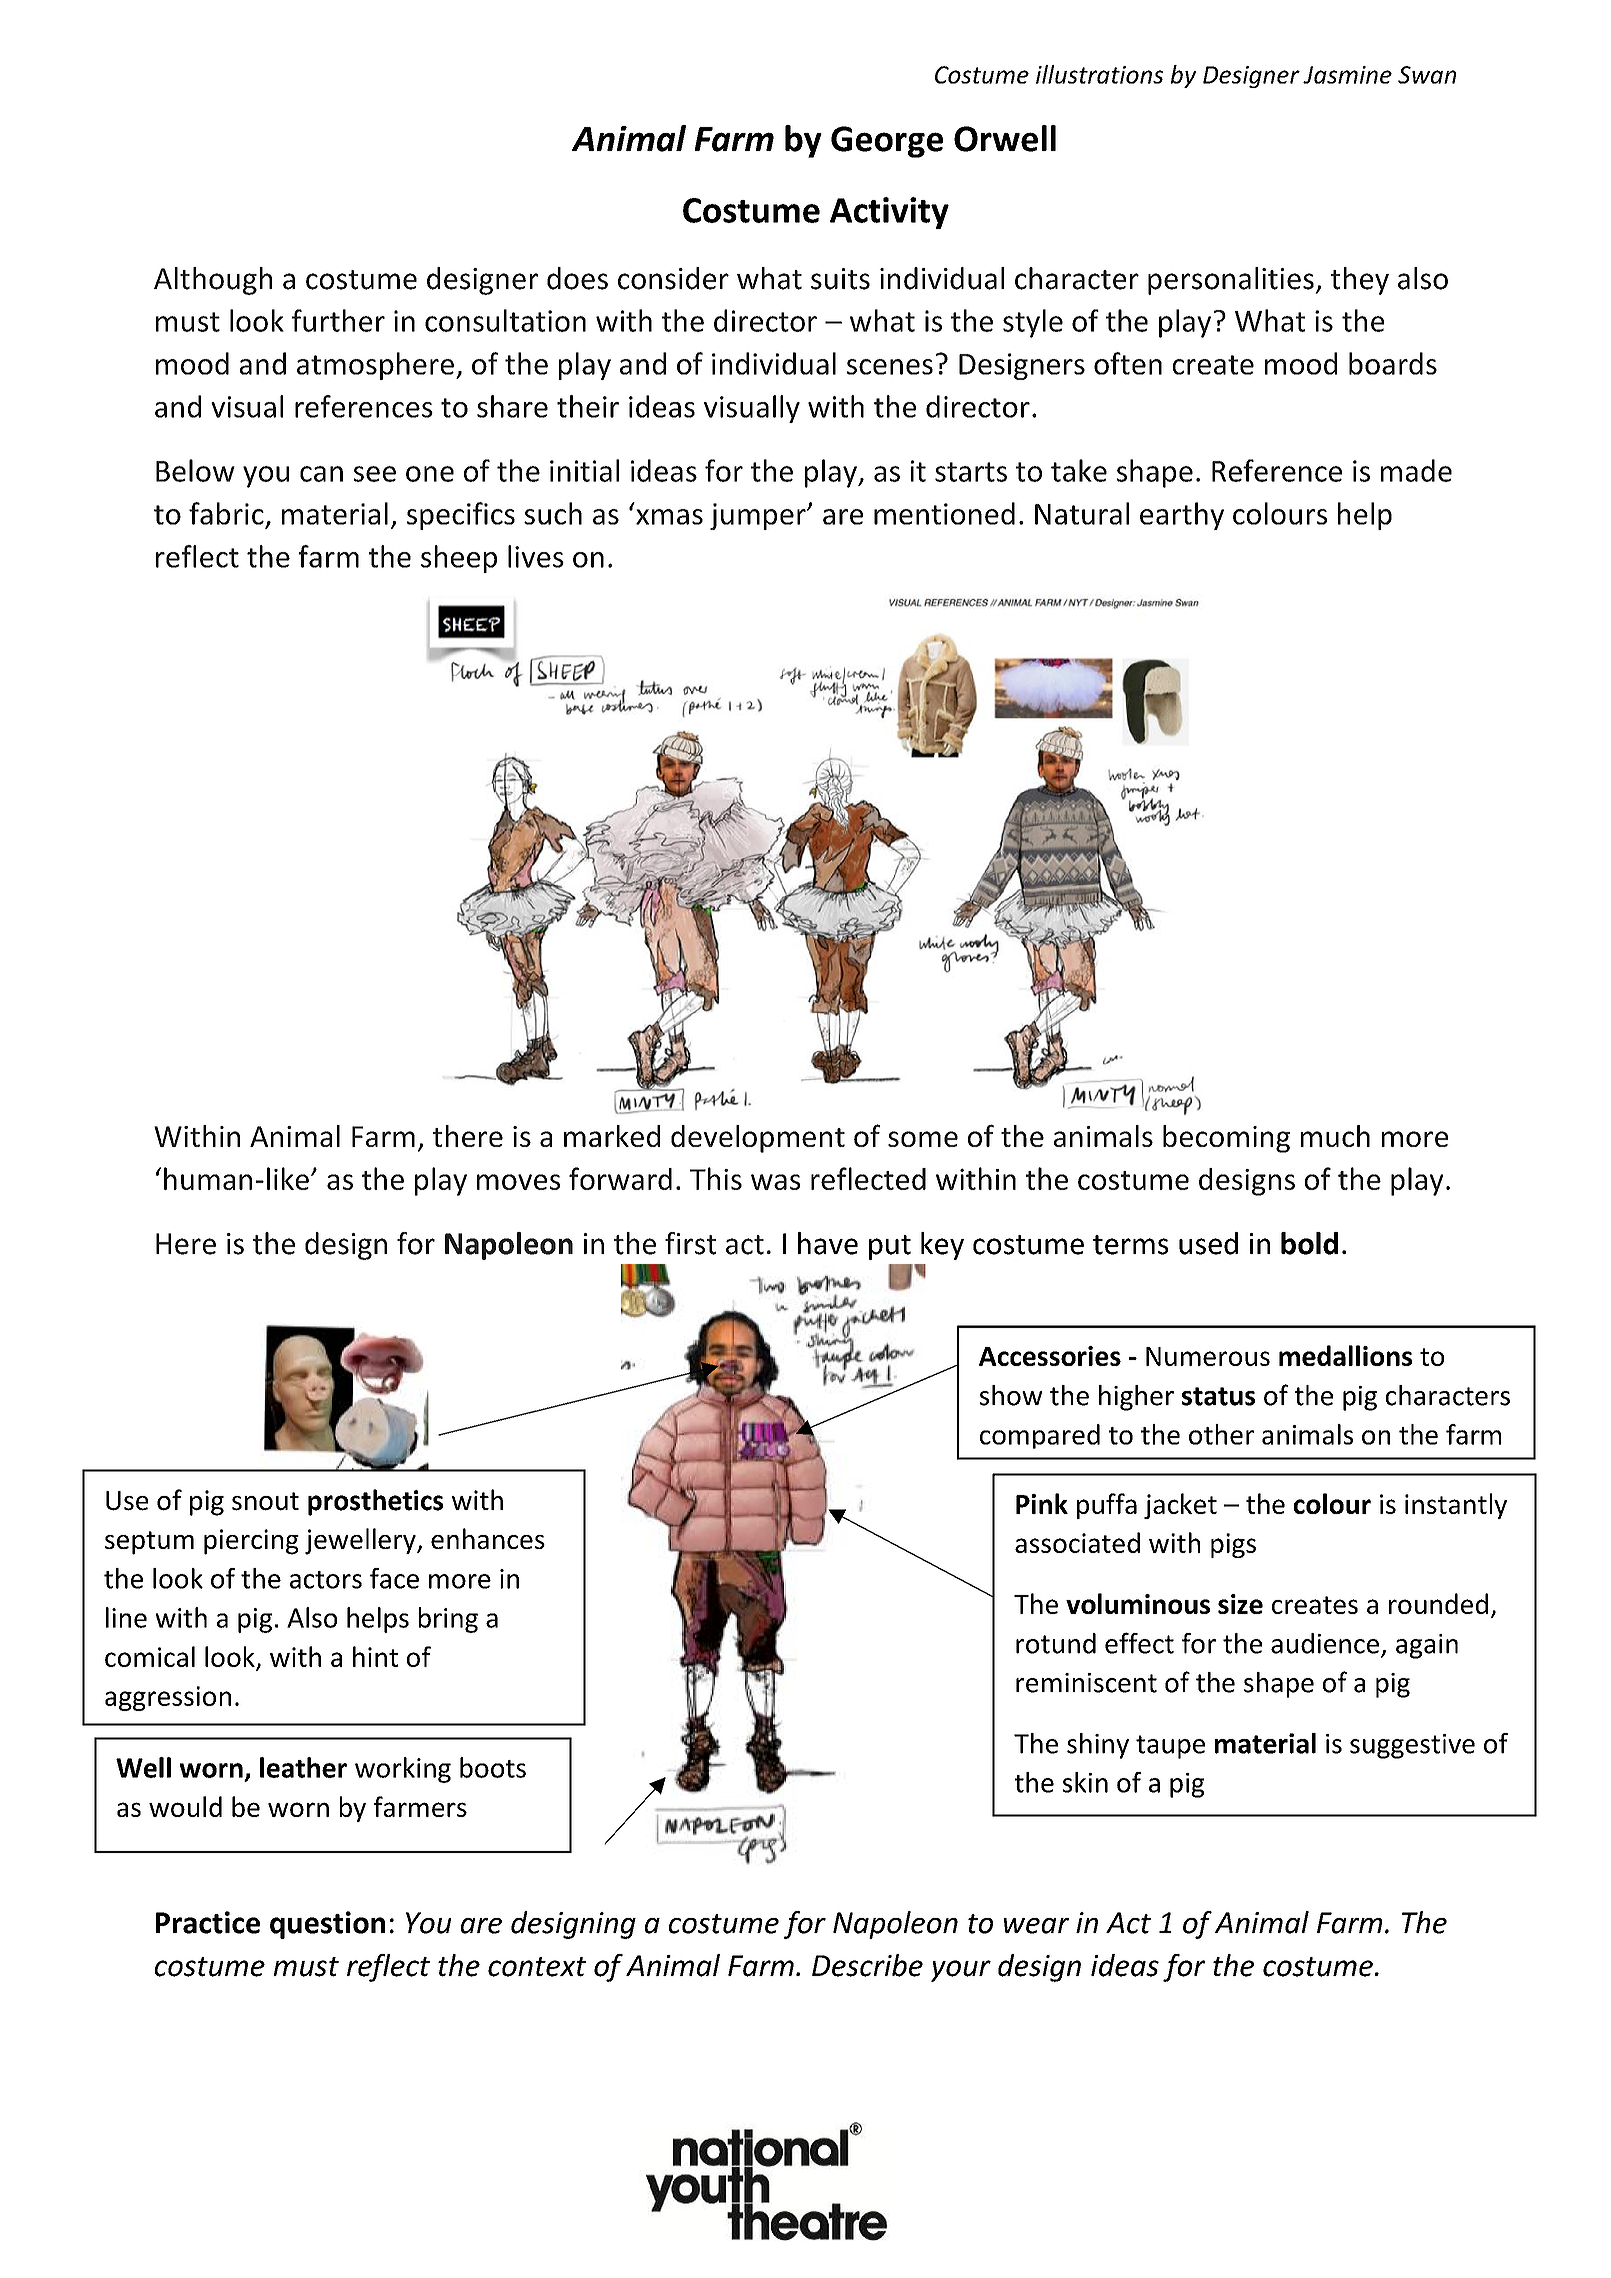 Image resolution: width=1611 pixels, height=2278 pixels. Describe the element at coordinates (213, 281) in the document. I see `Although` at that location.
